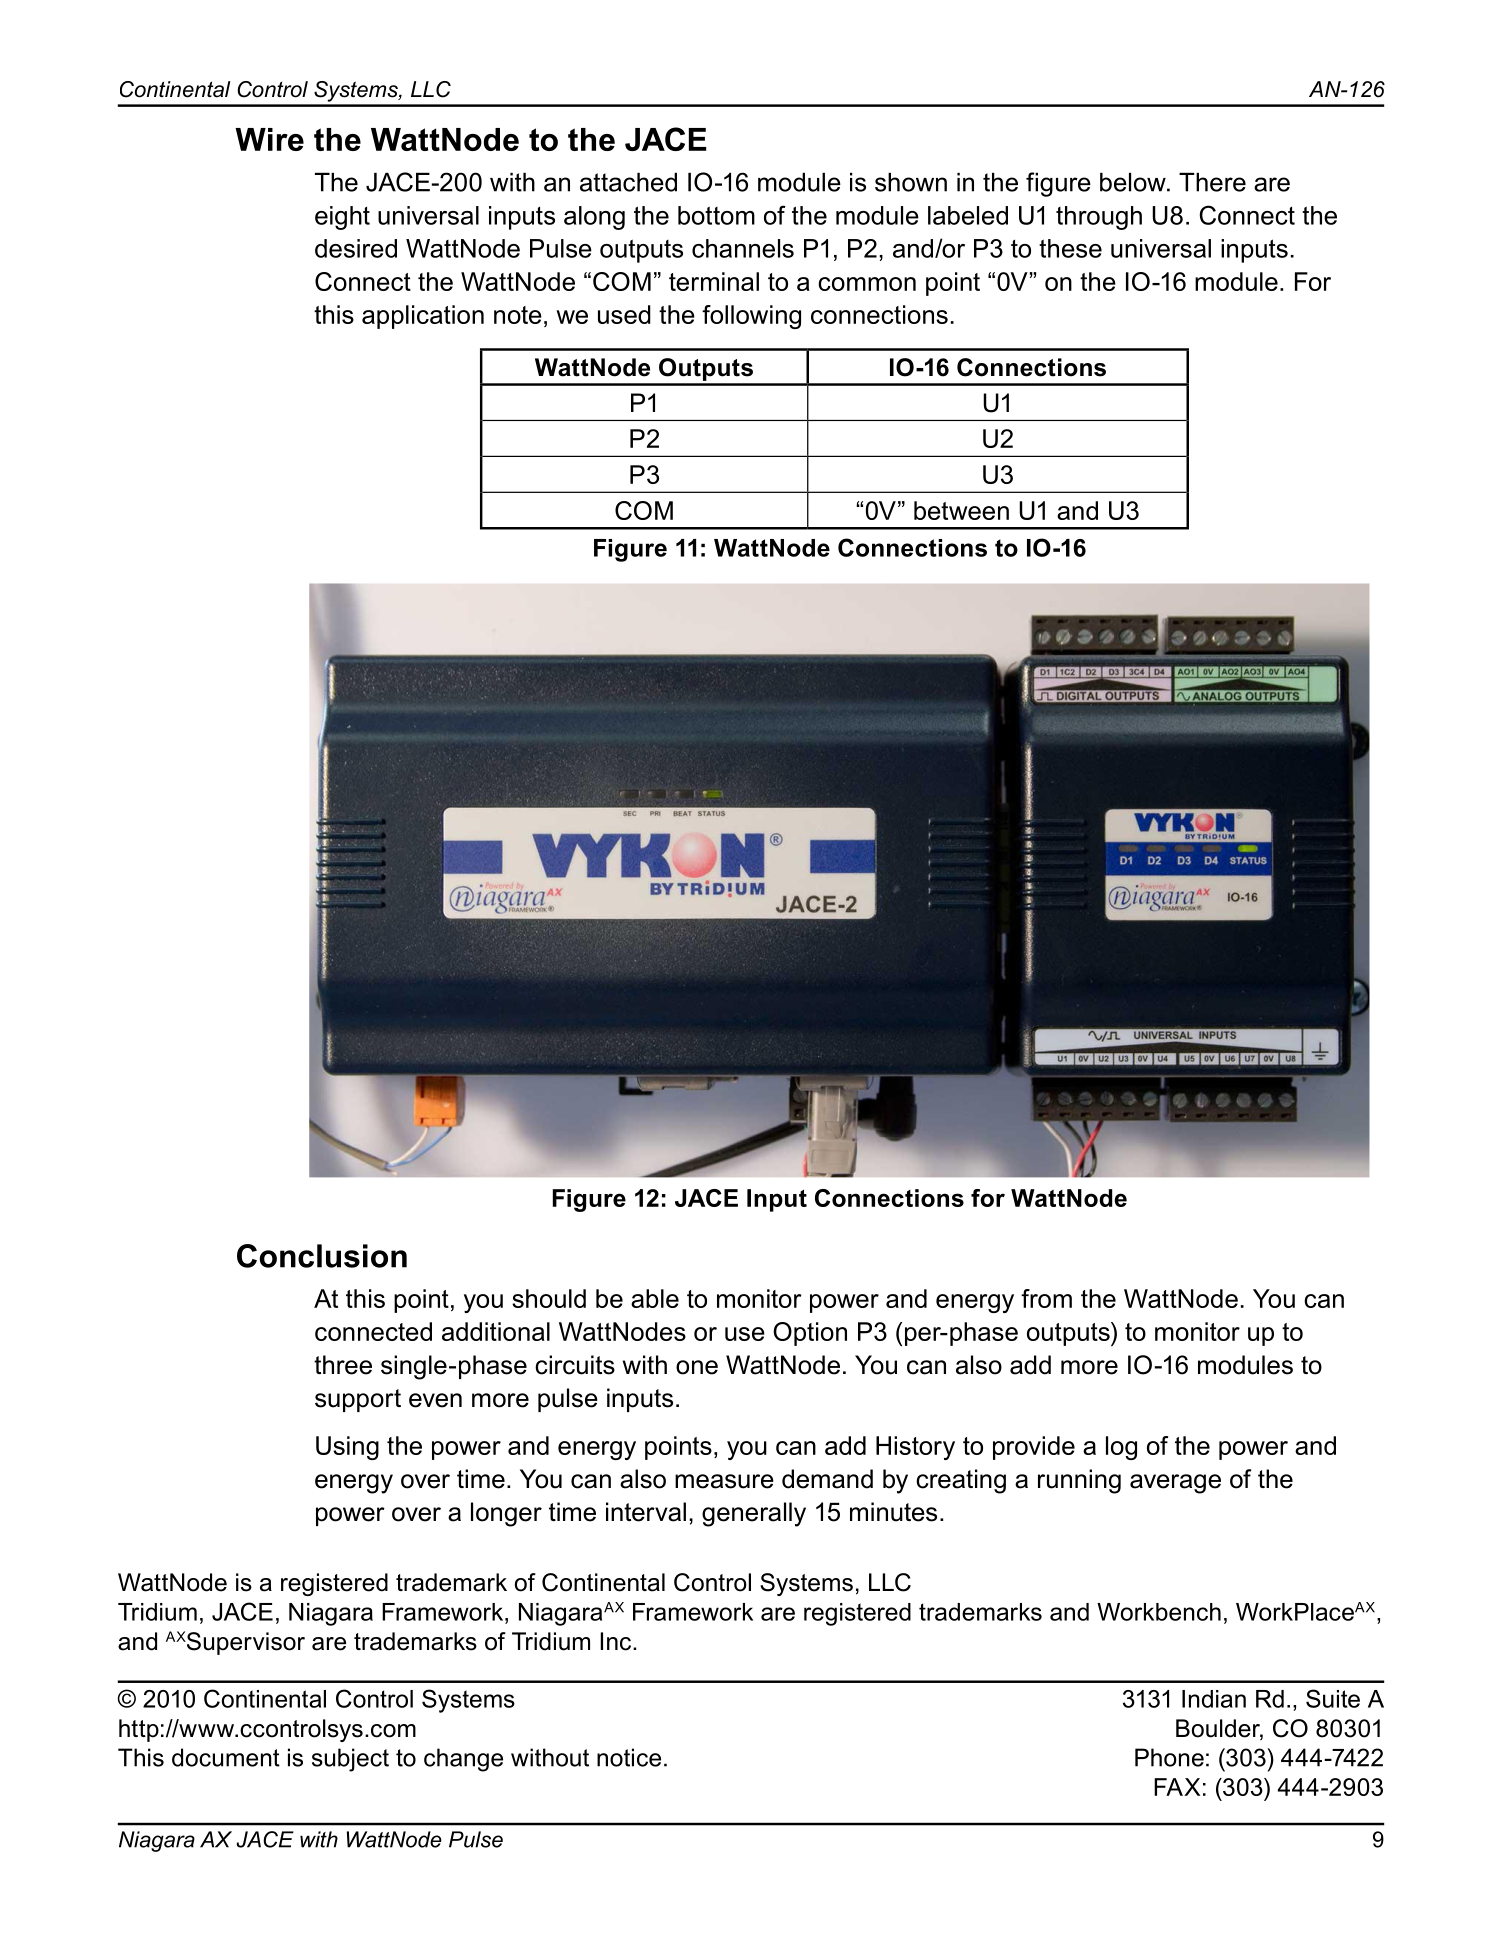  I want to click on Phone, so click(1169, 1757).
